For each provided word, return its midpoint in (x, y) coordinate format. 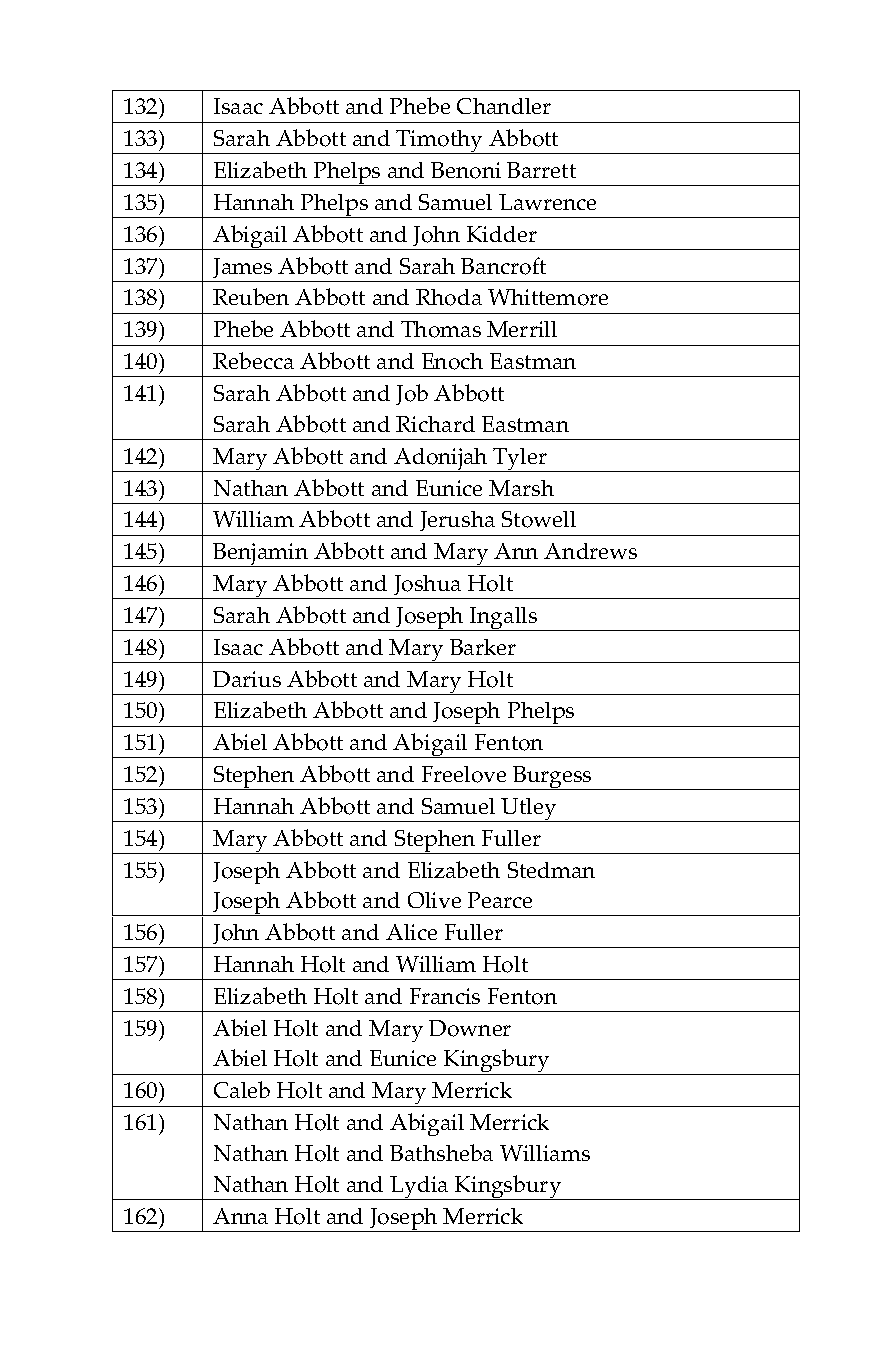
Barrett (541, 170)
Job (412, 394)
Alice (411, 932)
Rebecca (253, 360)
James (242, 268)
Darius (247, 679)
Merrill (522, 329)
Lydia (419, 1188)
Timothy (440, 142)
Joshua (427, 585)
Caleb (242, 1089)
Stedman (551, 870)
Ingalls (504, 619)
